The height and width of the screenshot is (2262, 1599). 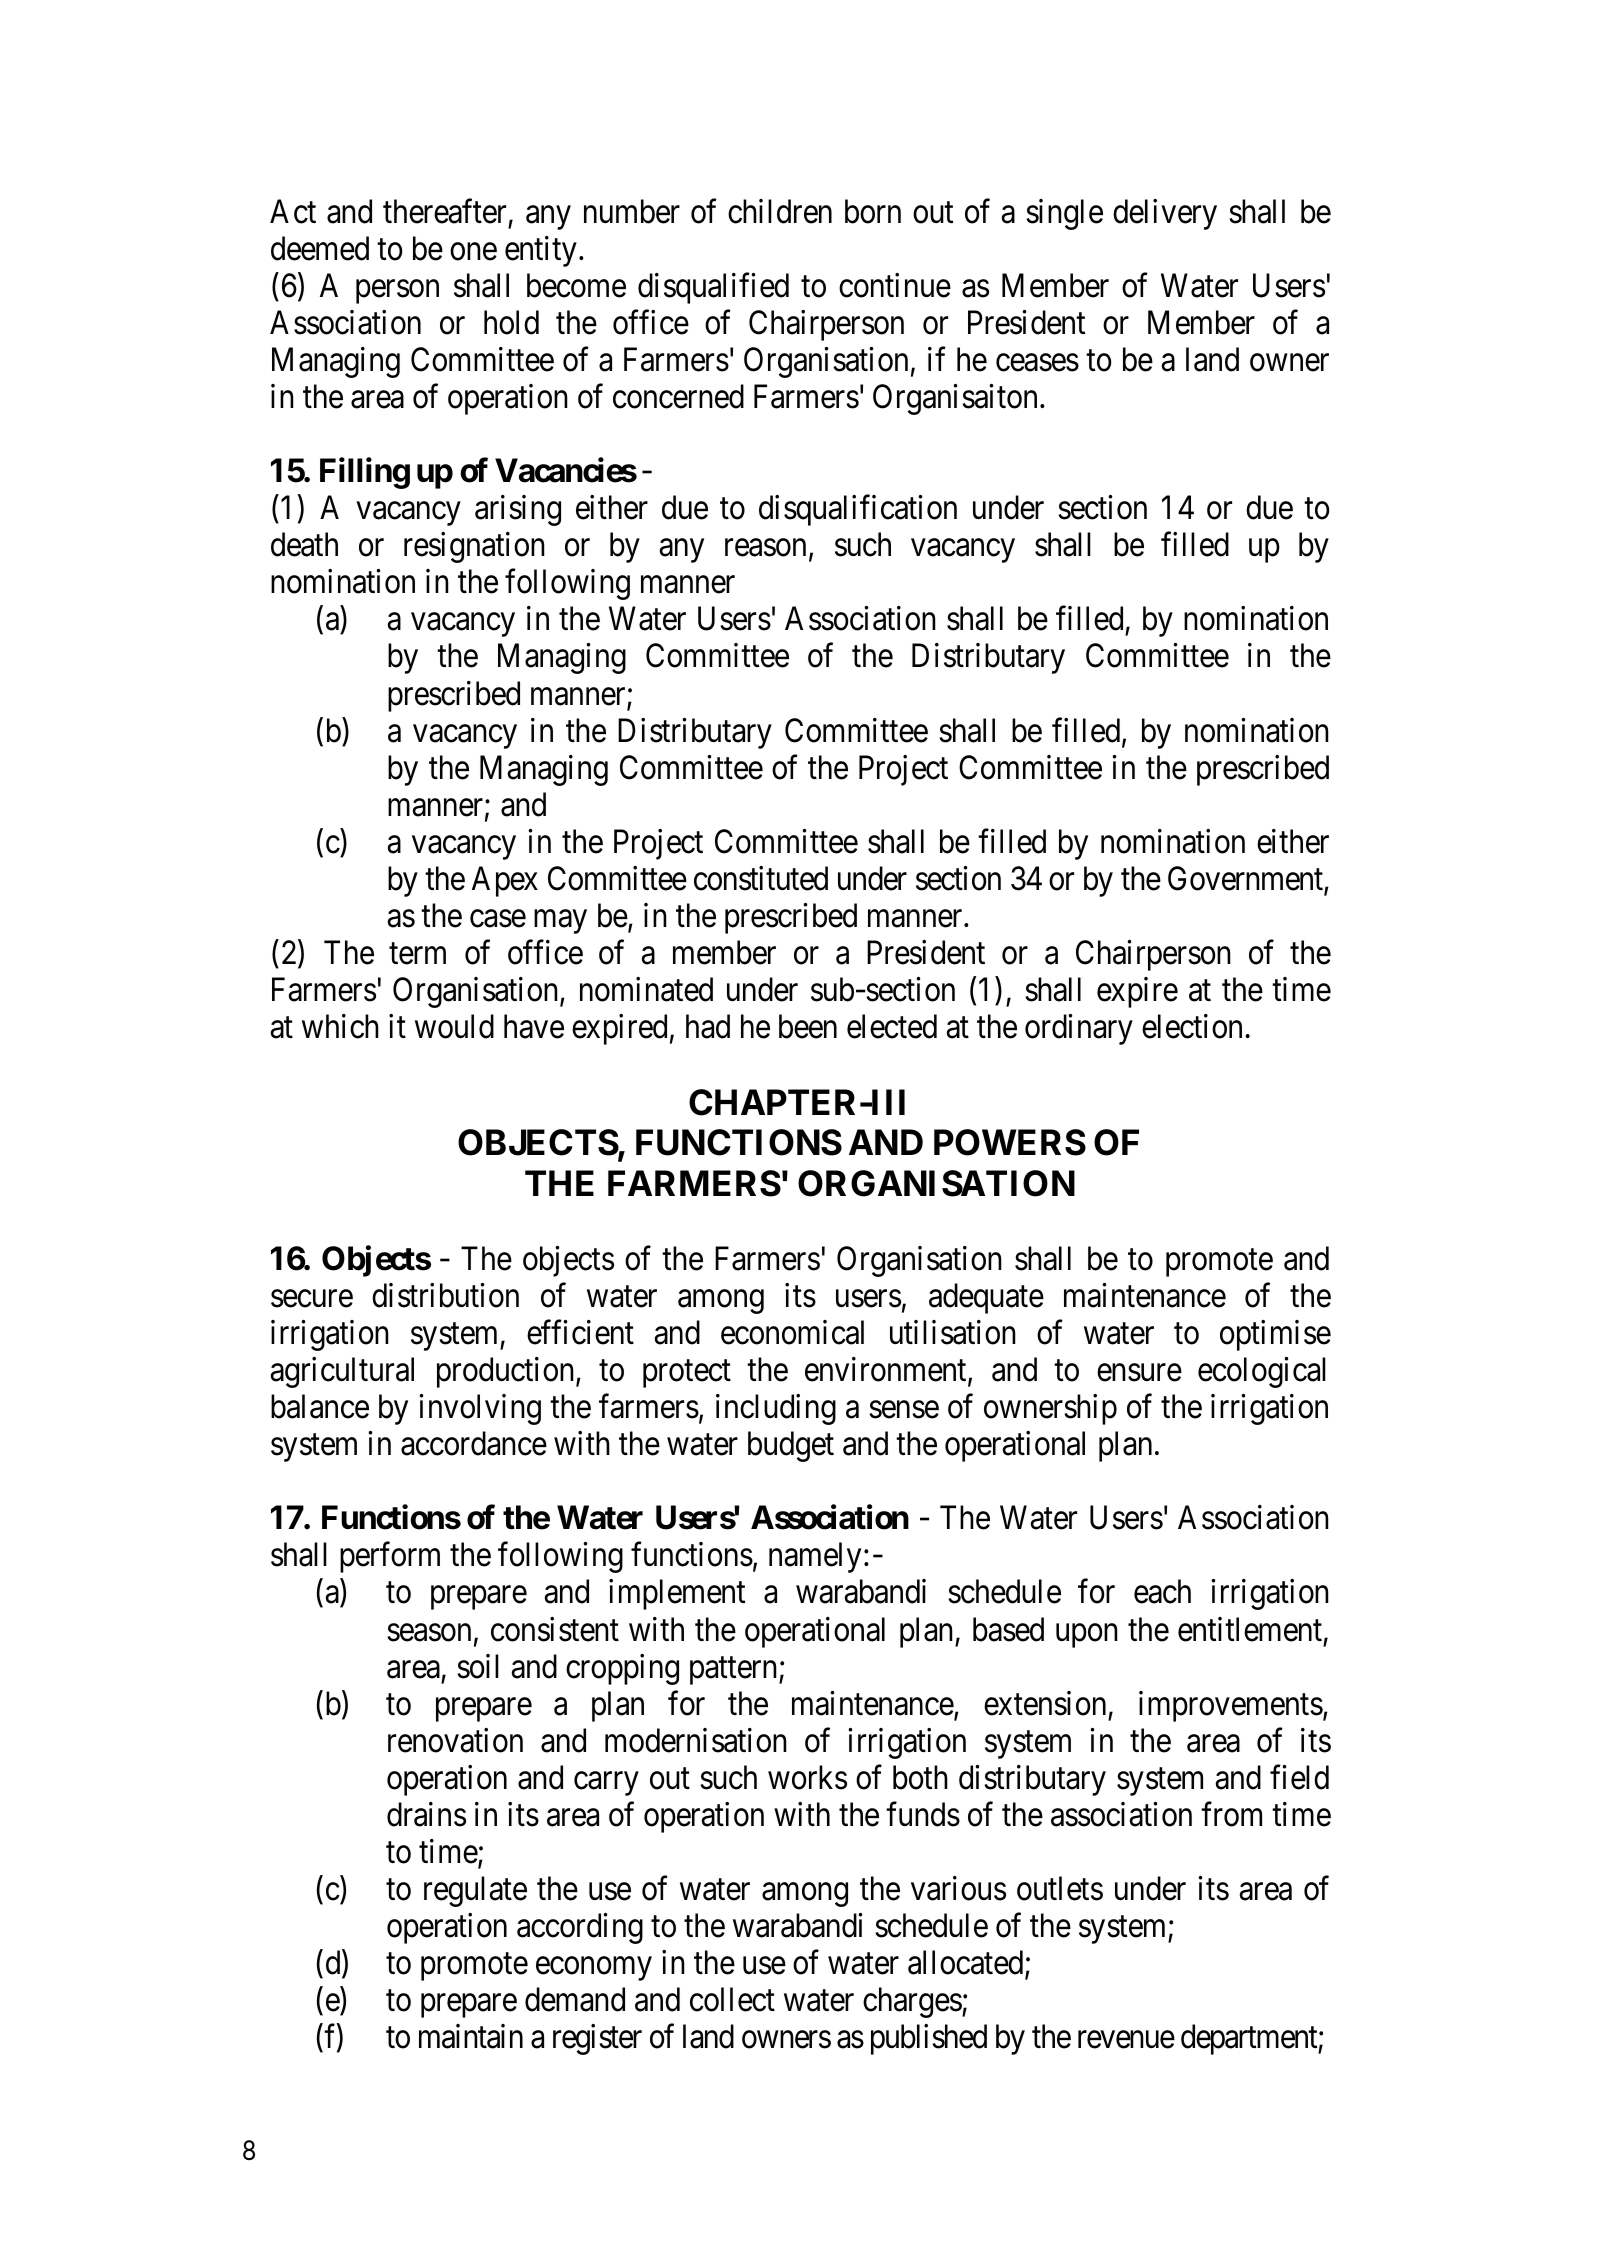 What do you see at coordinates (473, 252) in the screenshot?
I see `one` at bounding box center [473, 252].
